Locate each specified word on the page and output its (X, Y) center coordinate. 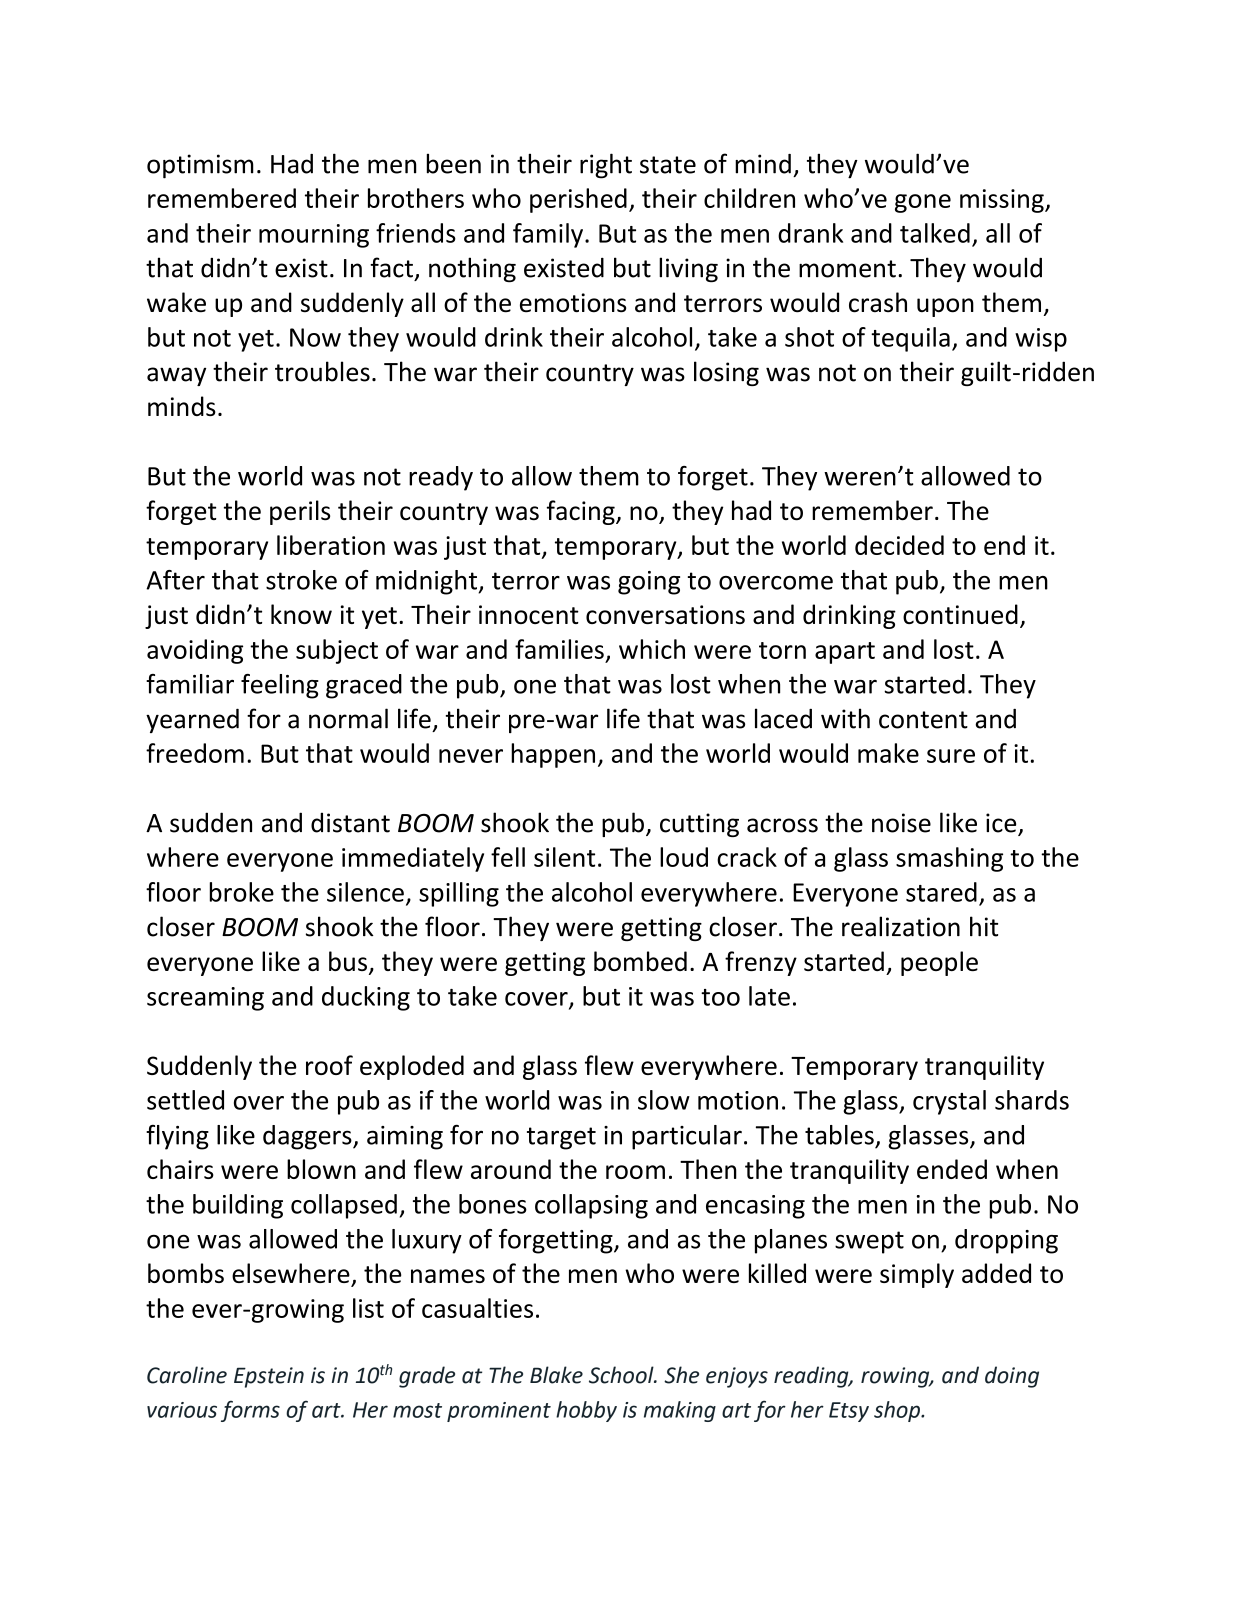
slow (664, 1100)
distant (350, 822)
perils (300, 512)
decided (899, 545)
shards (1032, 1100)
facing (582, 512)
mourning (314, 236)
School (622, 1375)
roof (329, 1065)
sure (951, 756)
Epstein (269, 1377)
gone (923, 203)
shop (898, 1411)
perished (578, 200)
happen (553, 755)
